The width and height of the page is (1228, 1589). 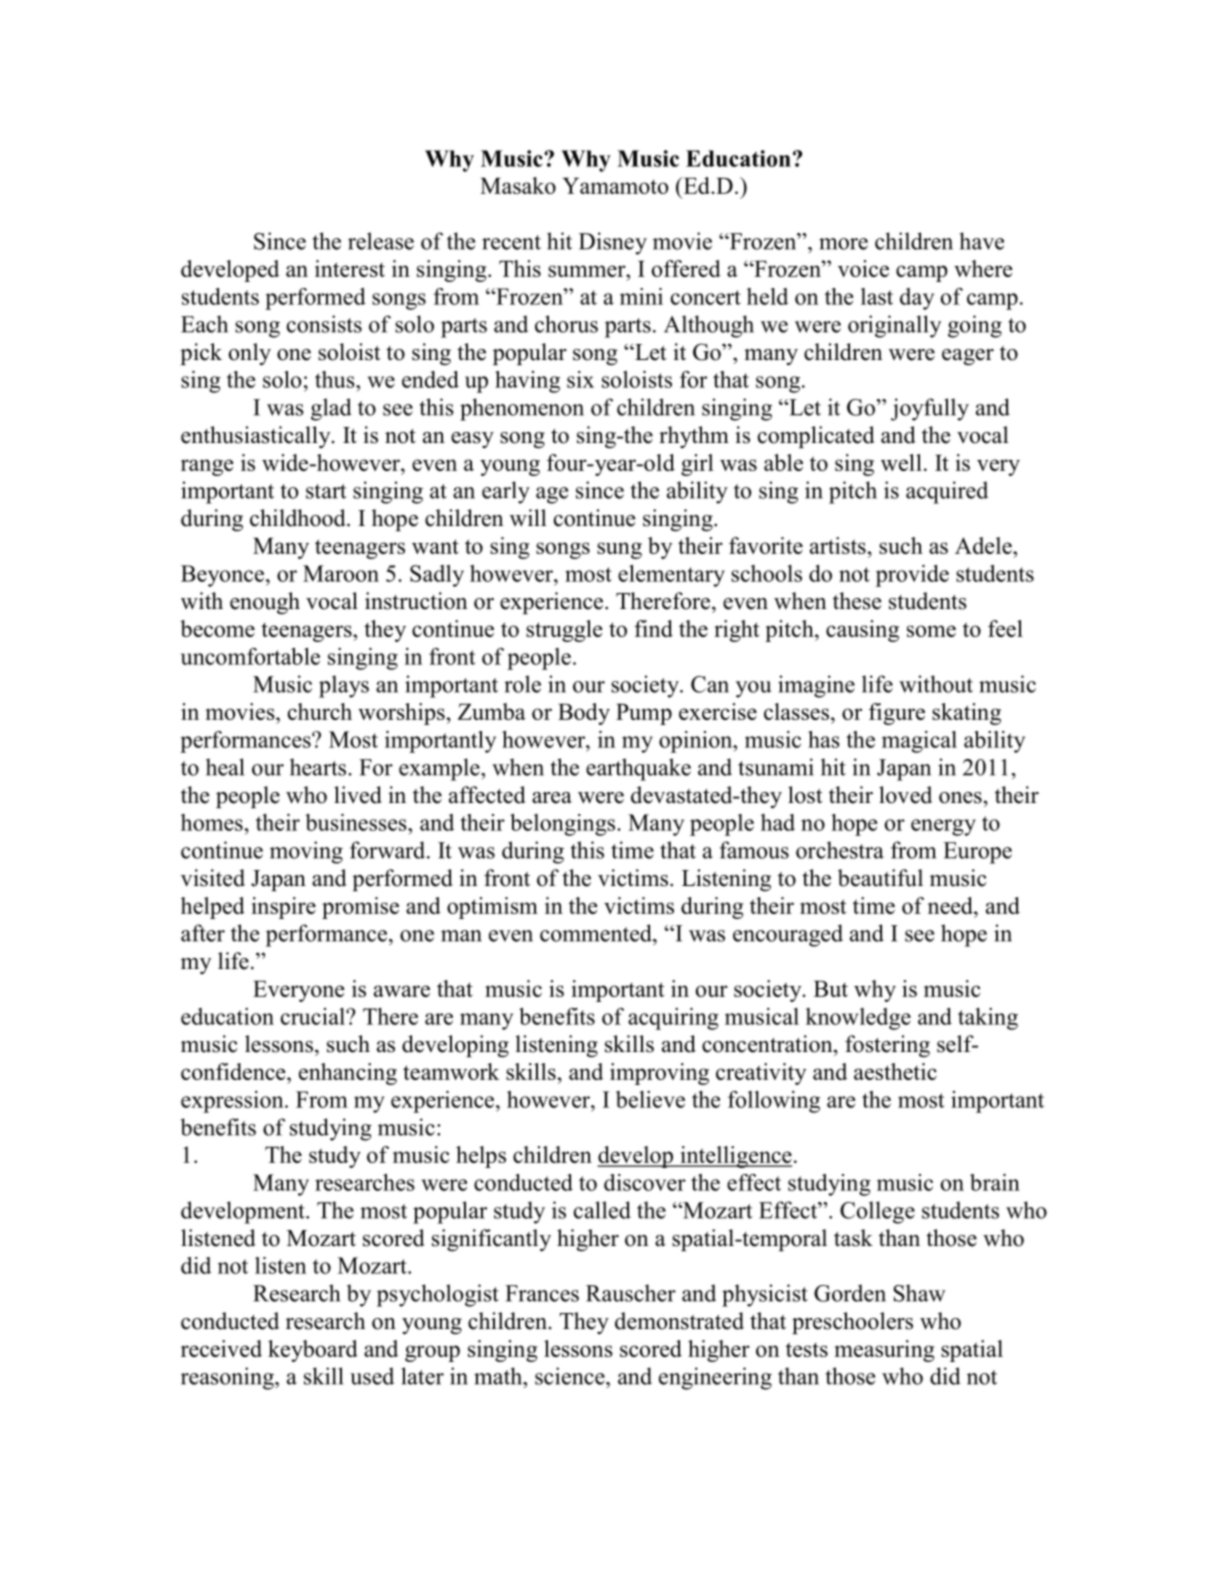 What do you see at coordinates (571, 1376) in the page?
I see `science` at bounding box center [571, 1376].
